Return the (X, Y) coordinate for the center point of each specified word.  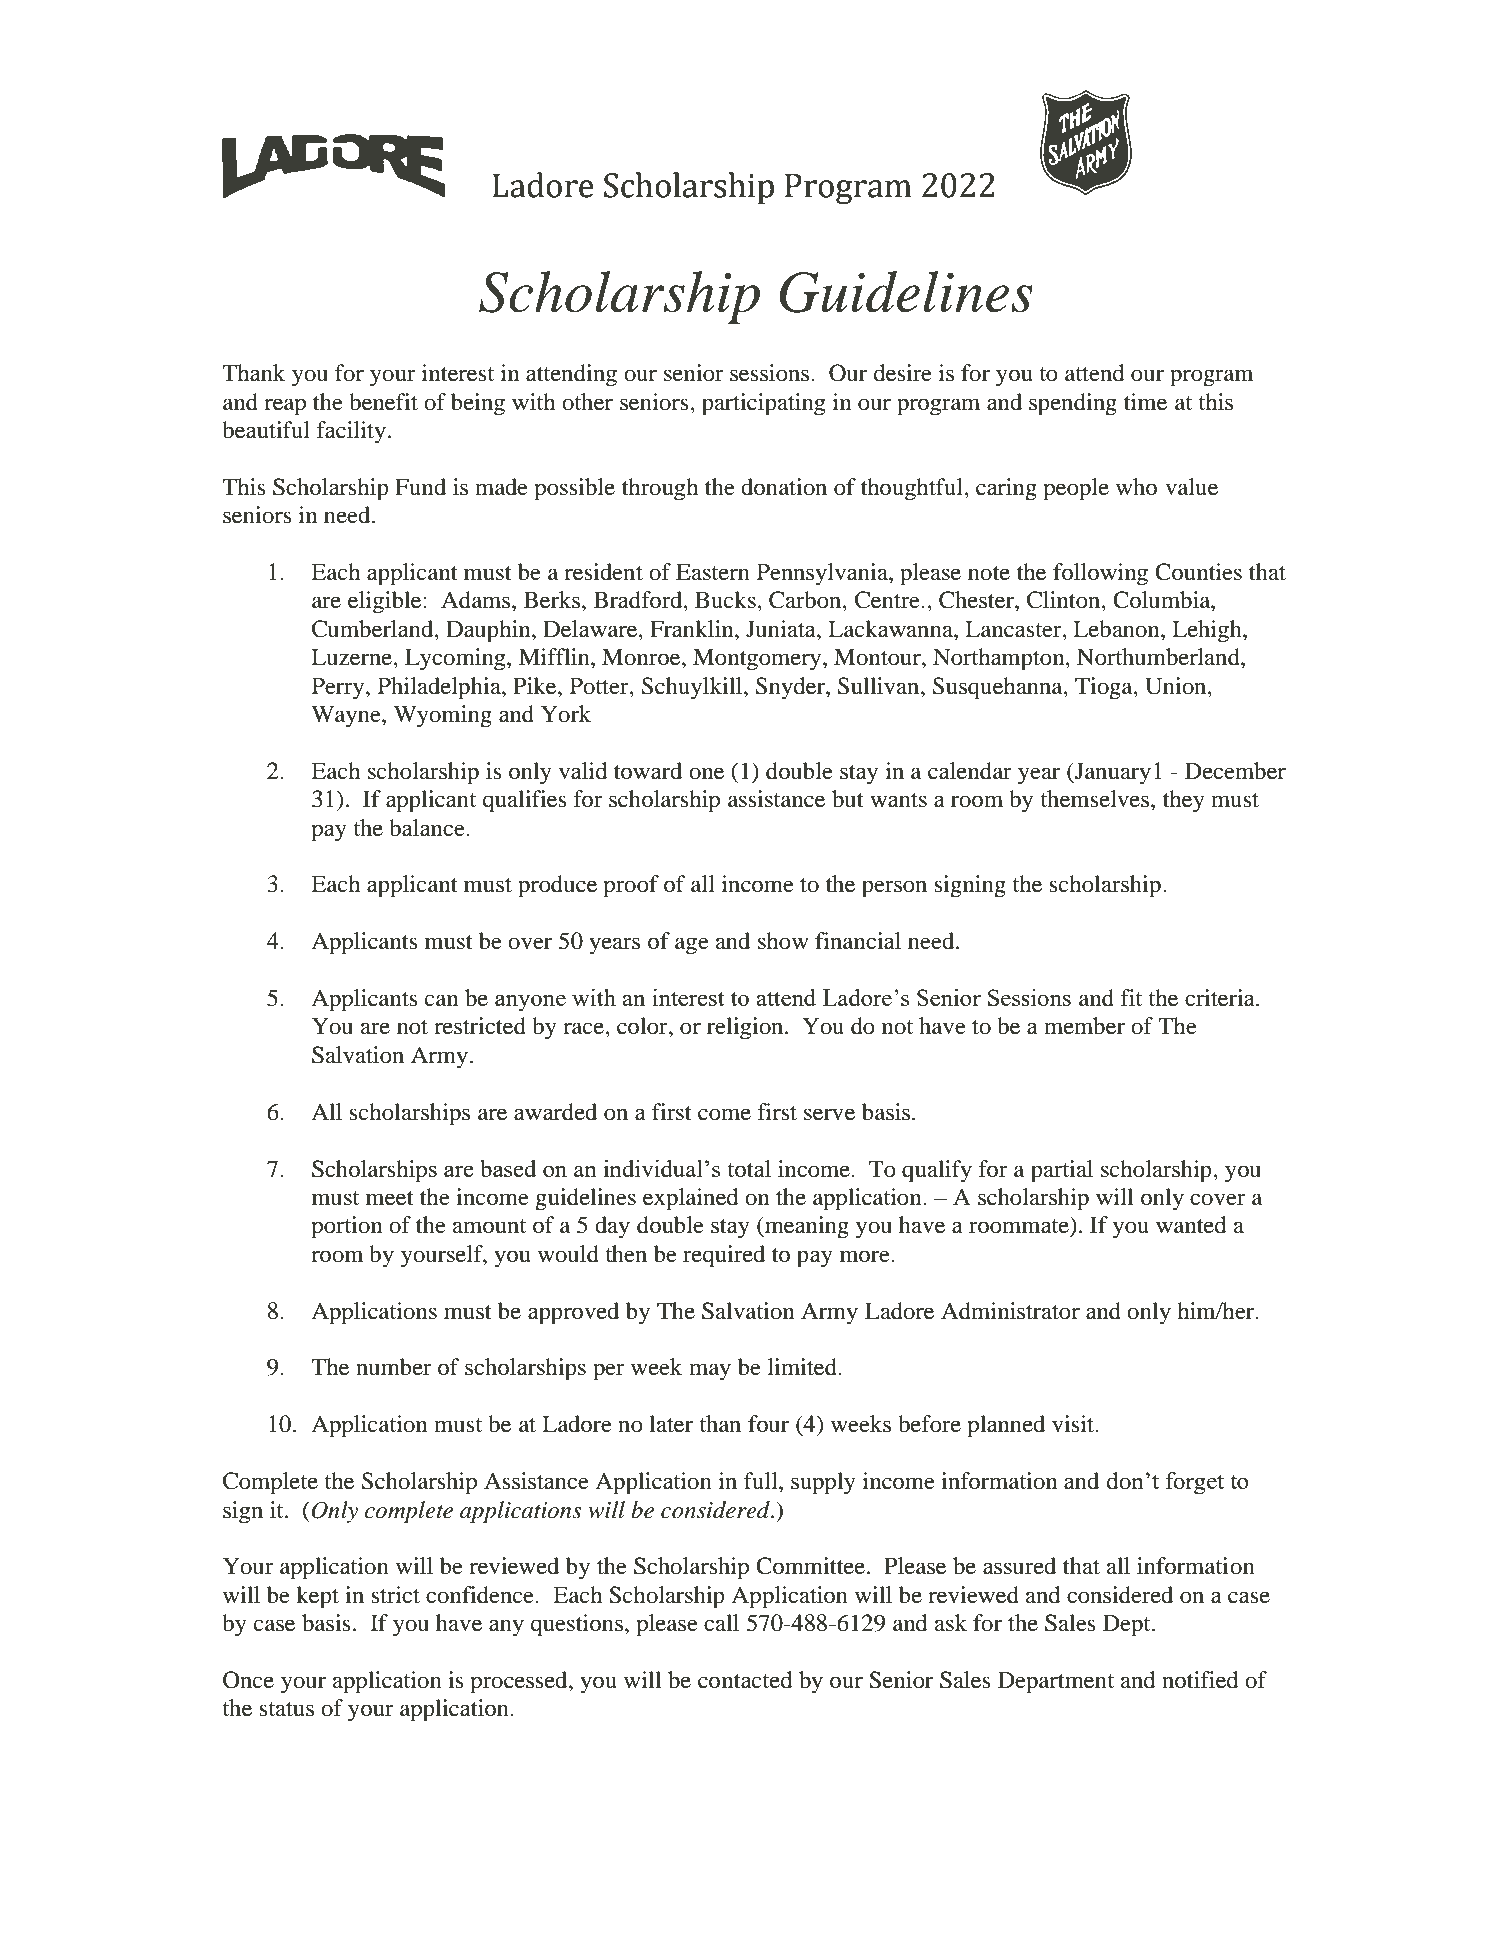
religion (746, 1028)
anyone (530, 1003)
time (1145, 402)
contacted (745, 1680)
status (286, 1709)
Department (1056, 1682)
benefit (383, 402)
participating (763, 404)
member (1084, 1026)
